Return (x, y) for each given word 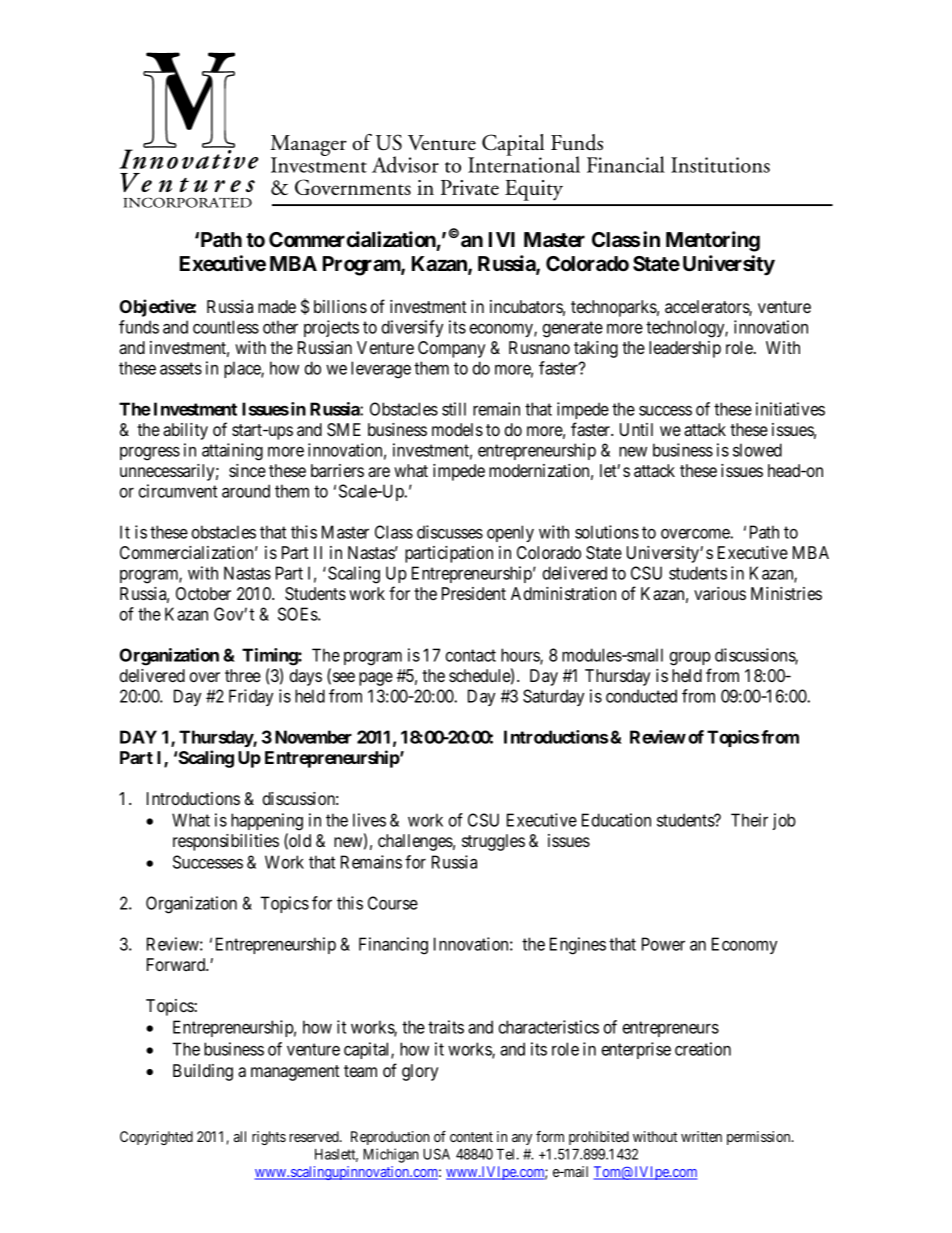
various (720, 593)
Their (749, 820)
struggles (493, 842)
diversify (412, 328)
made (277, 306)
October (203, 593)
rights (269, 1138)
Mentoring (713, 241)
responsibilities (226, 842)
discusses (450, 532)
